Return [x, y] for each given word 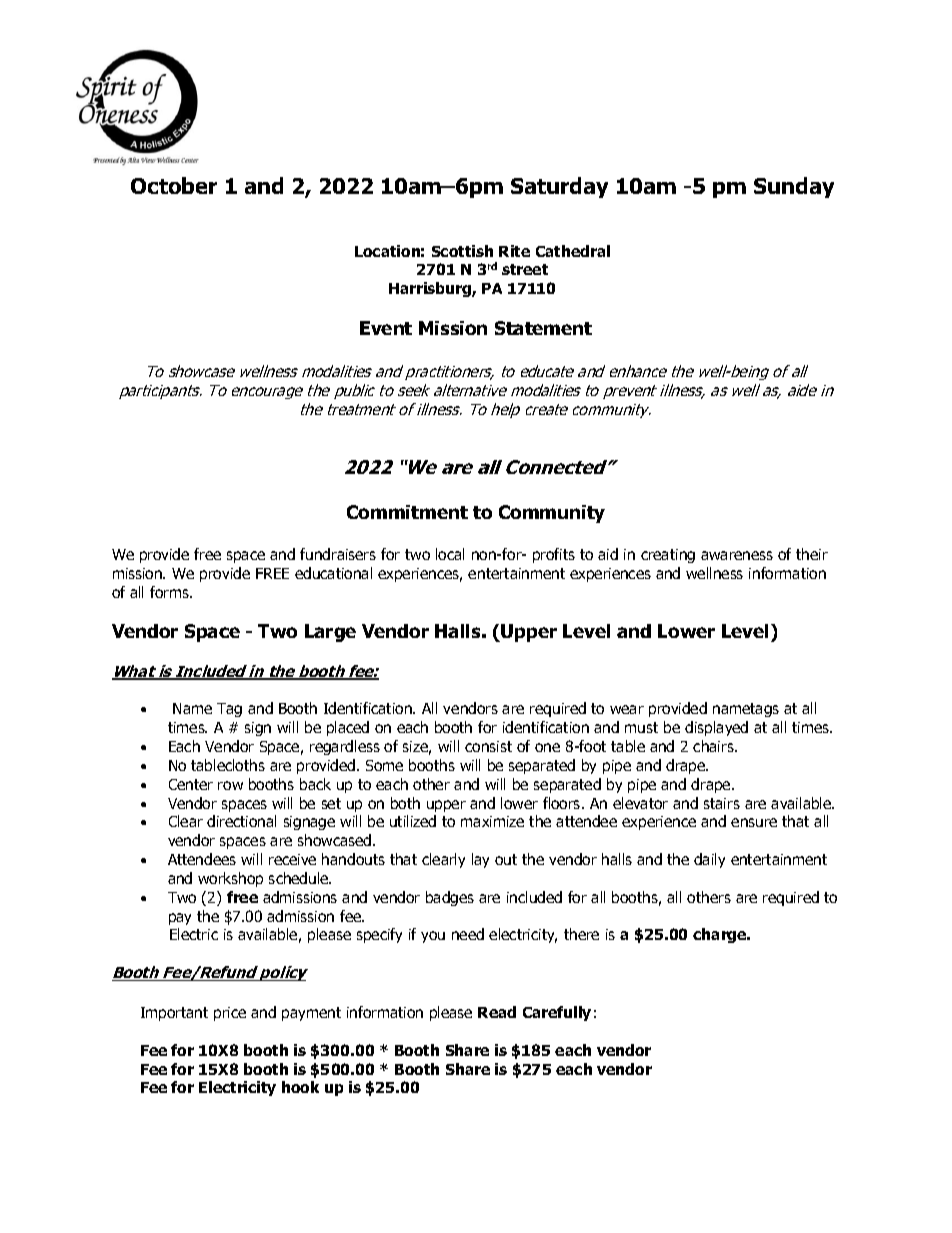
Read [497, 1012]
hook [300, 1087]
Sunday [794, 187]
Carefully [557, 1013]
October [174, 185]
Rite [514, 251]
